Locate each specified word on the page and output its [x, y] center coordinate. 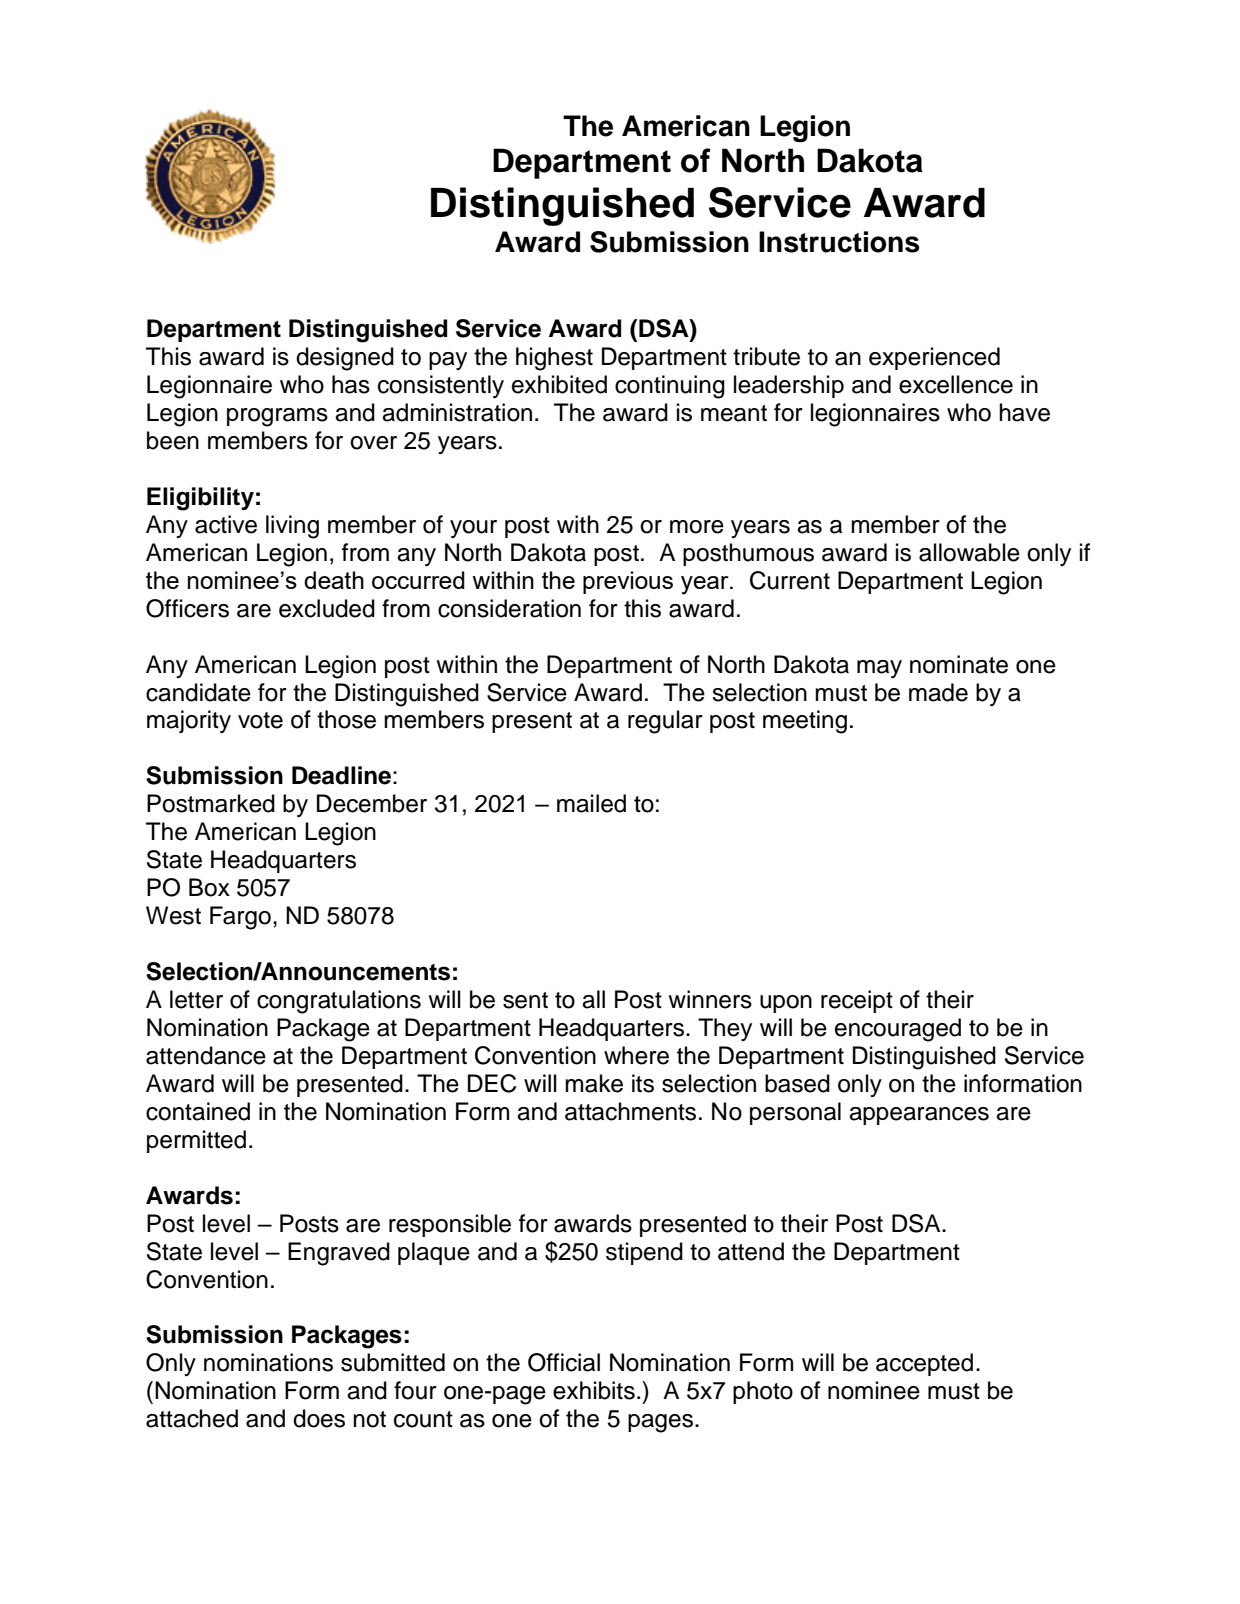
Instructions [839, 242]
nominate [959, 664]
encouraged [898, 1030]
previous [628, 582]
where [636, 1055]
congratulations [339, 1002]
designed [345, 359]
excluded [327, 608]
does [319, 1418]
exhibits [594, 1390]
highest [554, 359]
